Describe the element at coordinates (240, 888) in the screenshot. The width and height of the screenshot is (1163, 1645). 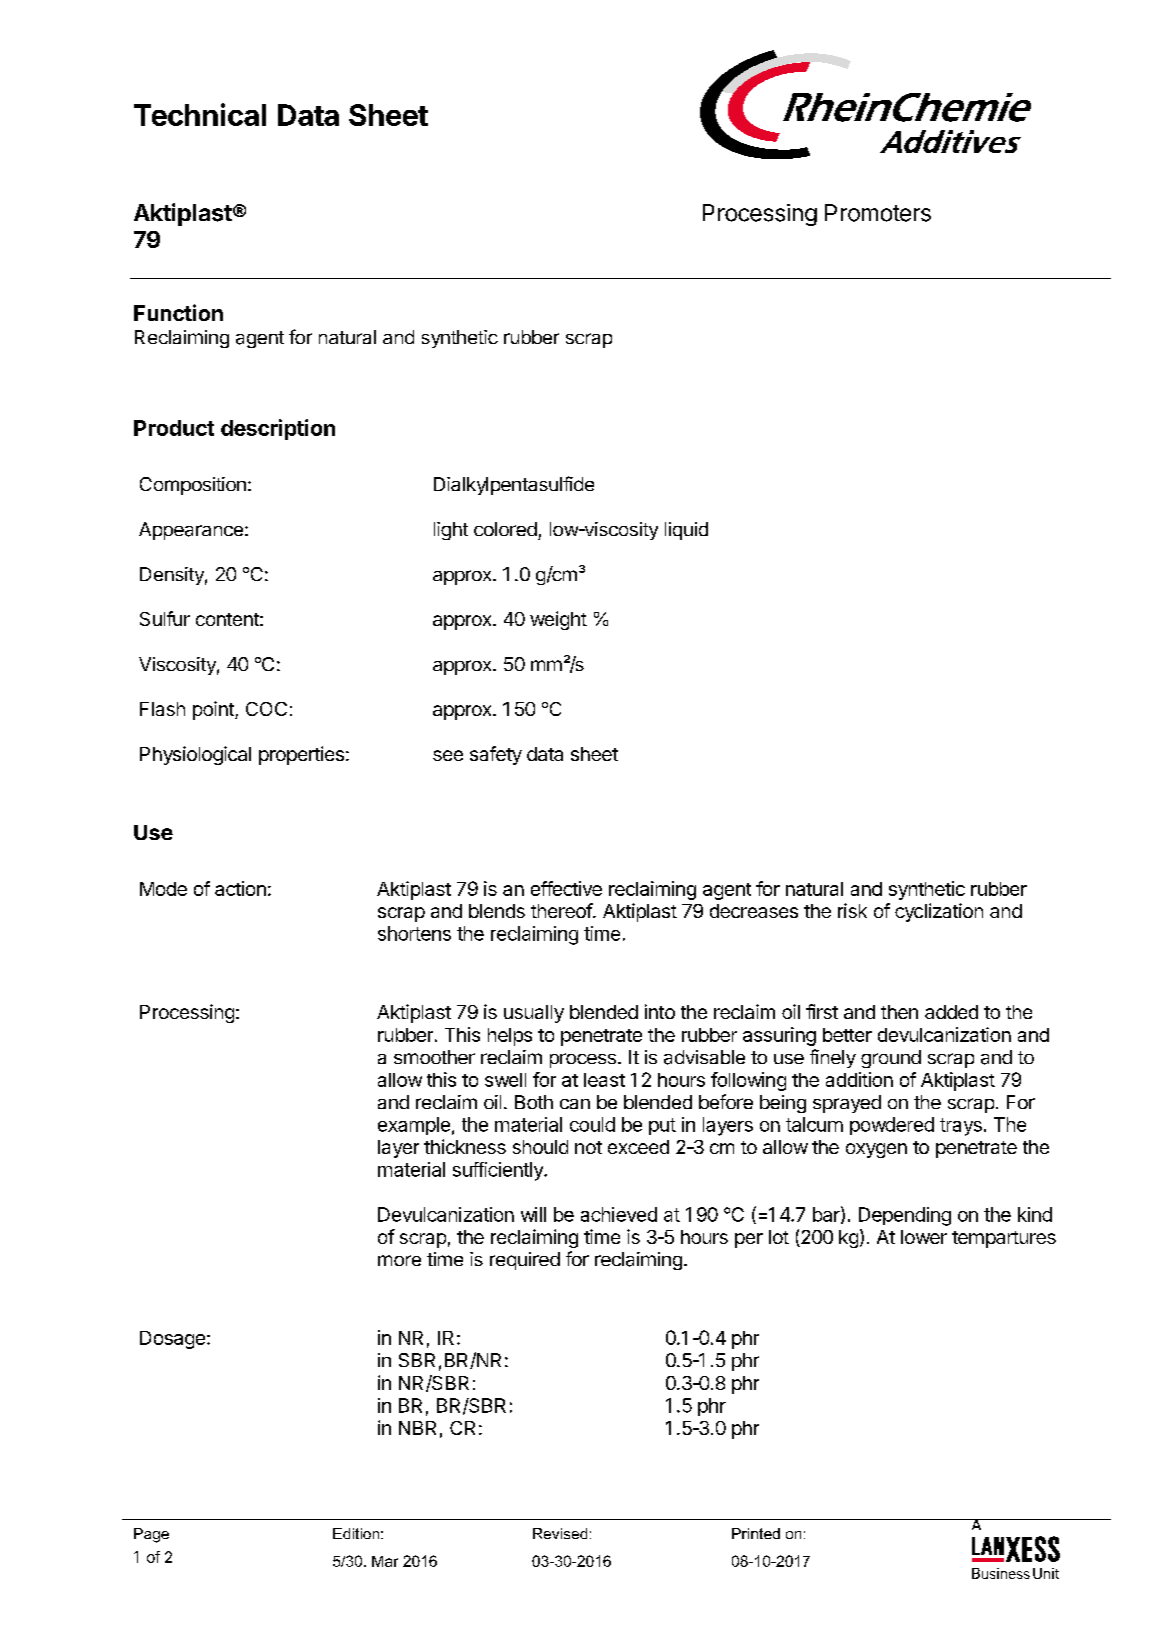
I see `action` at that location.
